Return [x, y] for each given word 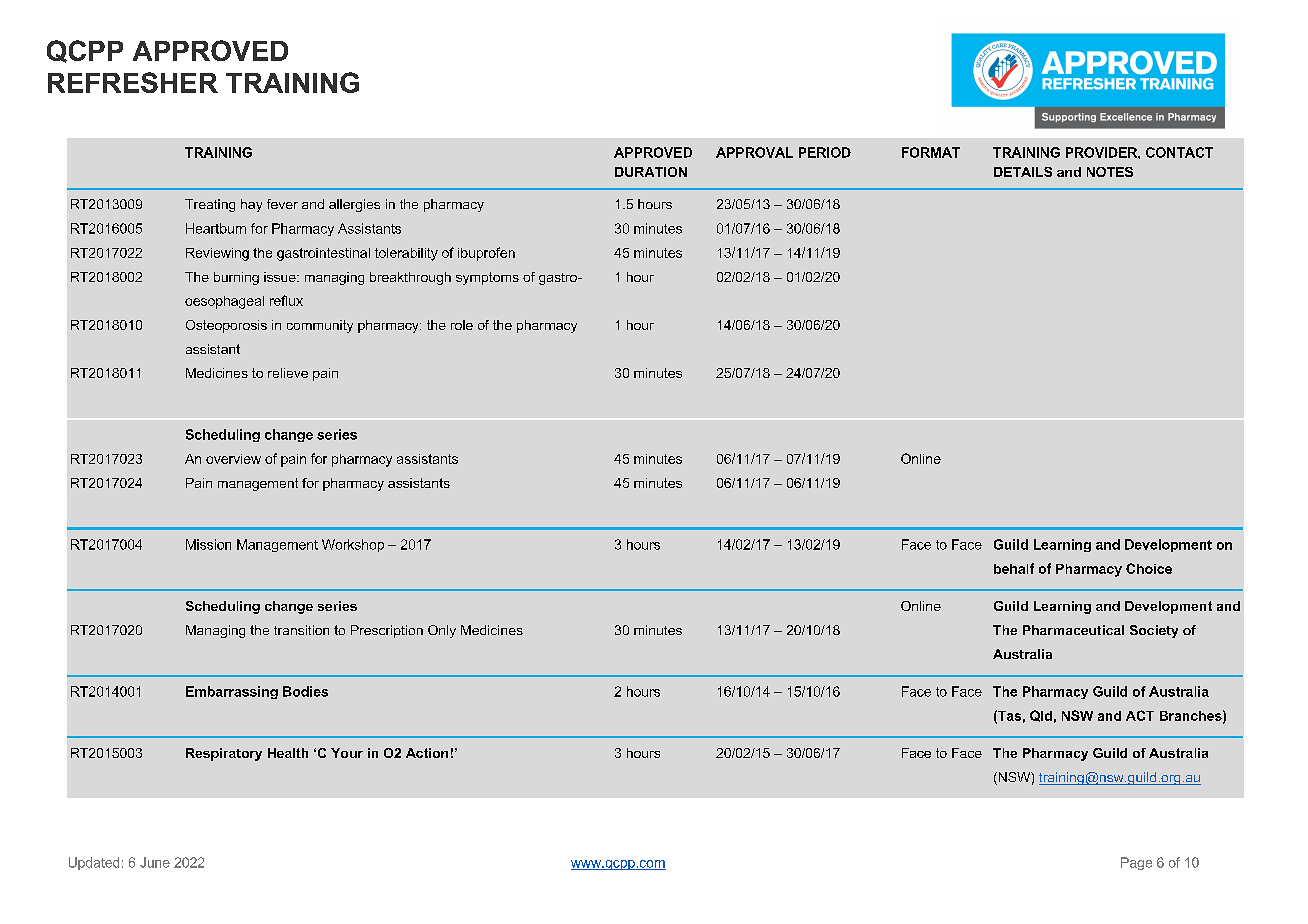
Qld [1041, 716]
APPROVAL [754, 152]
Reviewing [217, 254]
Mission [208, 544]
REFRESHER [133, 82]
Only [442, 631]
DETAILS [1023, 172]
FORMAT [931, 152]
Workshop [353, 545]
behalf [1014, 568]
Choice [1149, 568]
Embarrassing [232, 692]
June [155, 862]
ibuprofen [486, 254]
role [462, 325]
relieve [288, 373]
